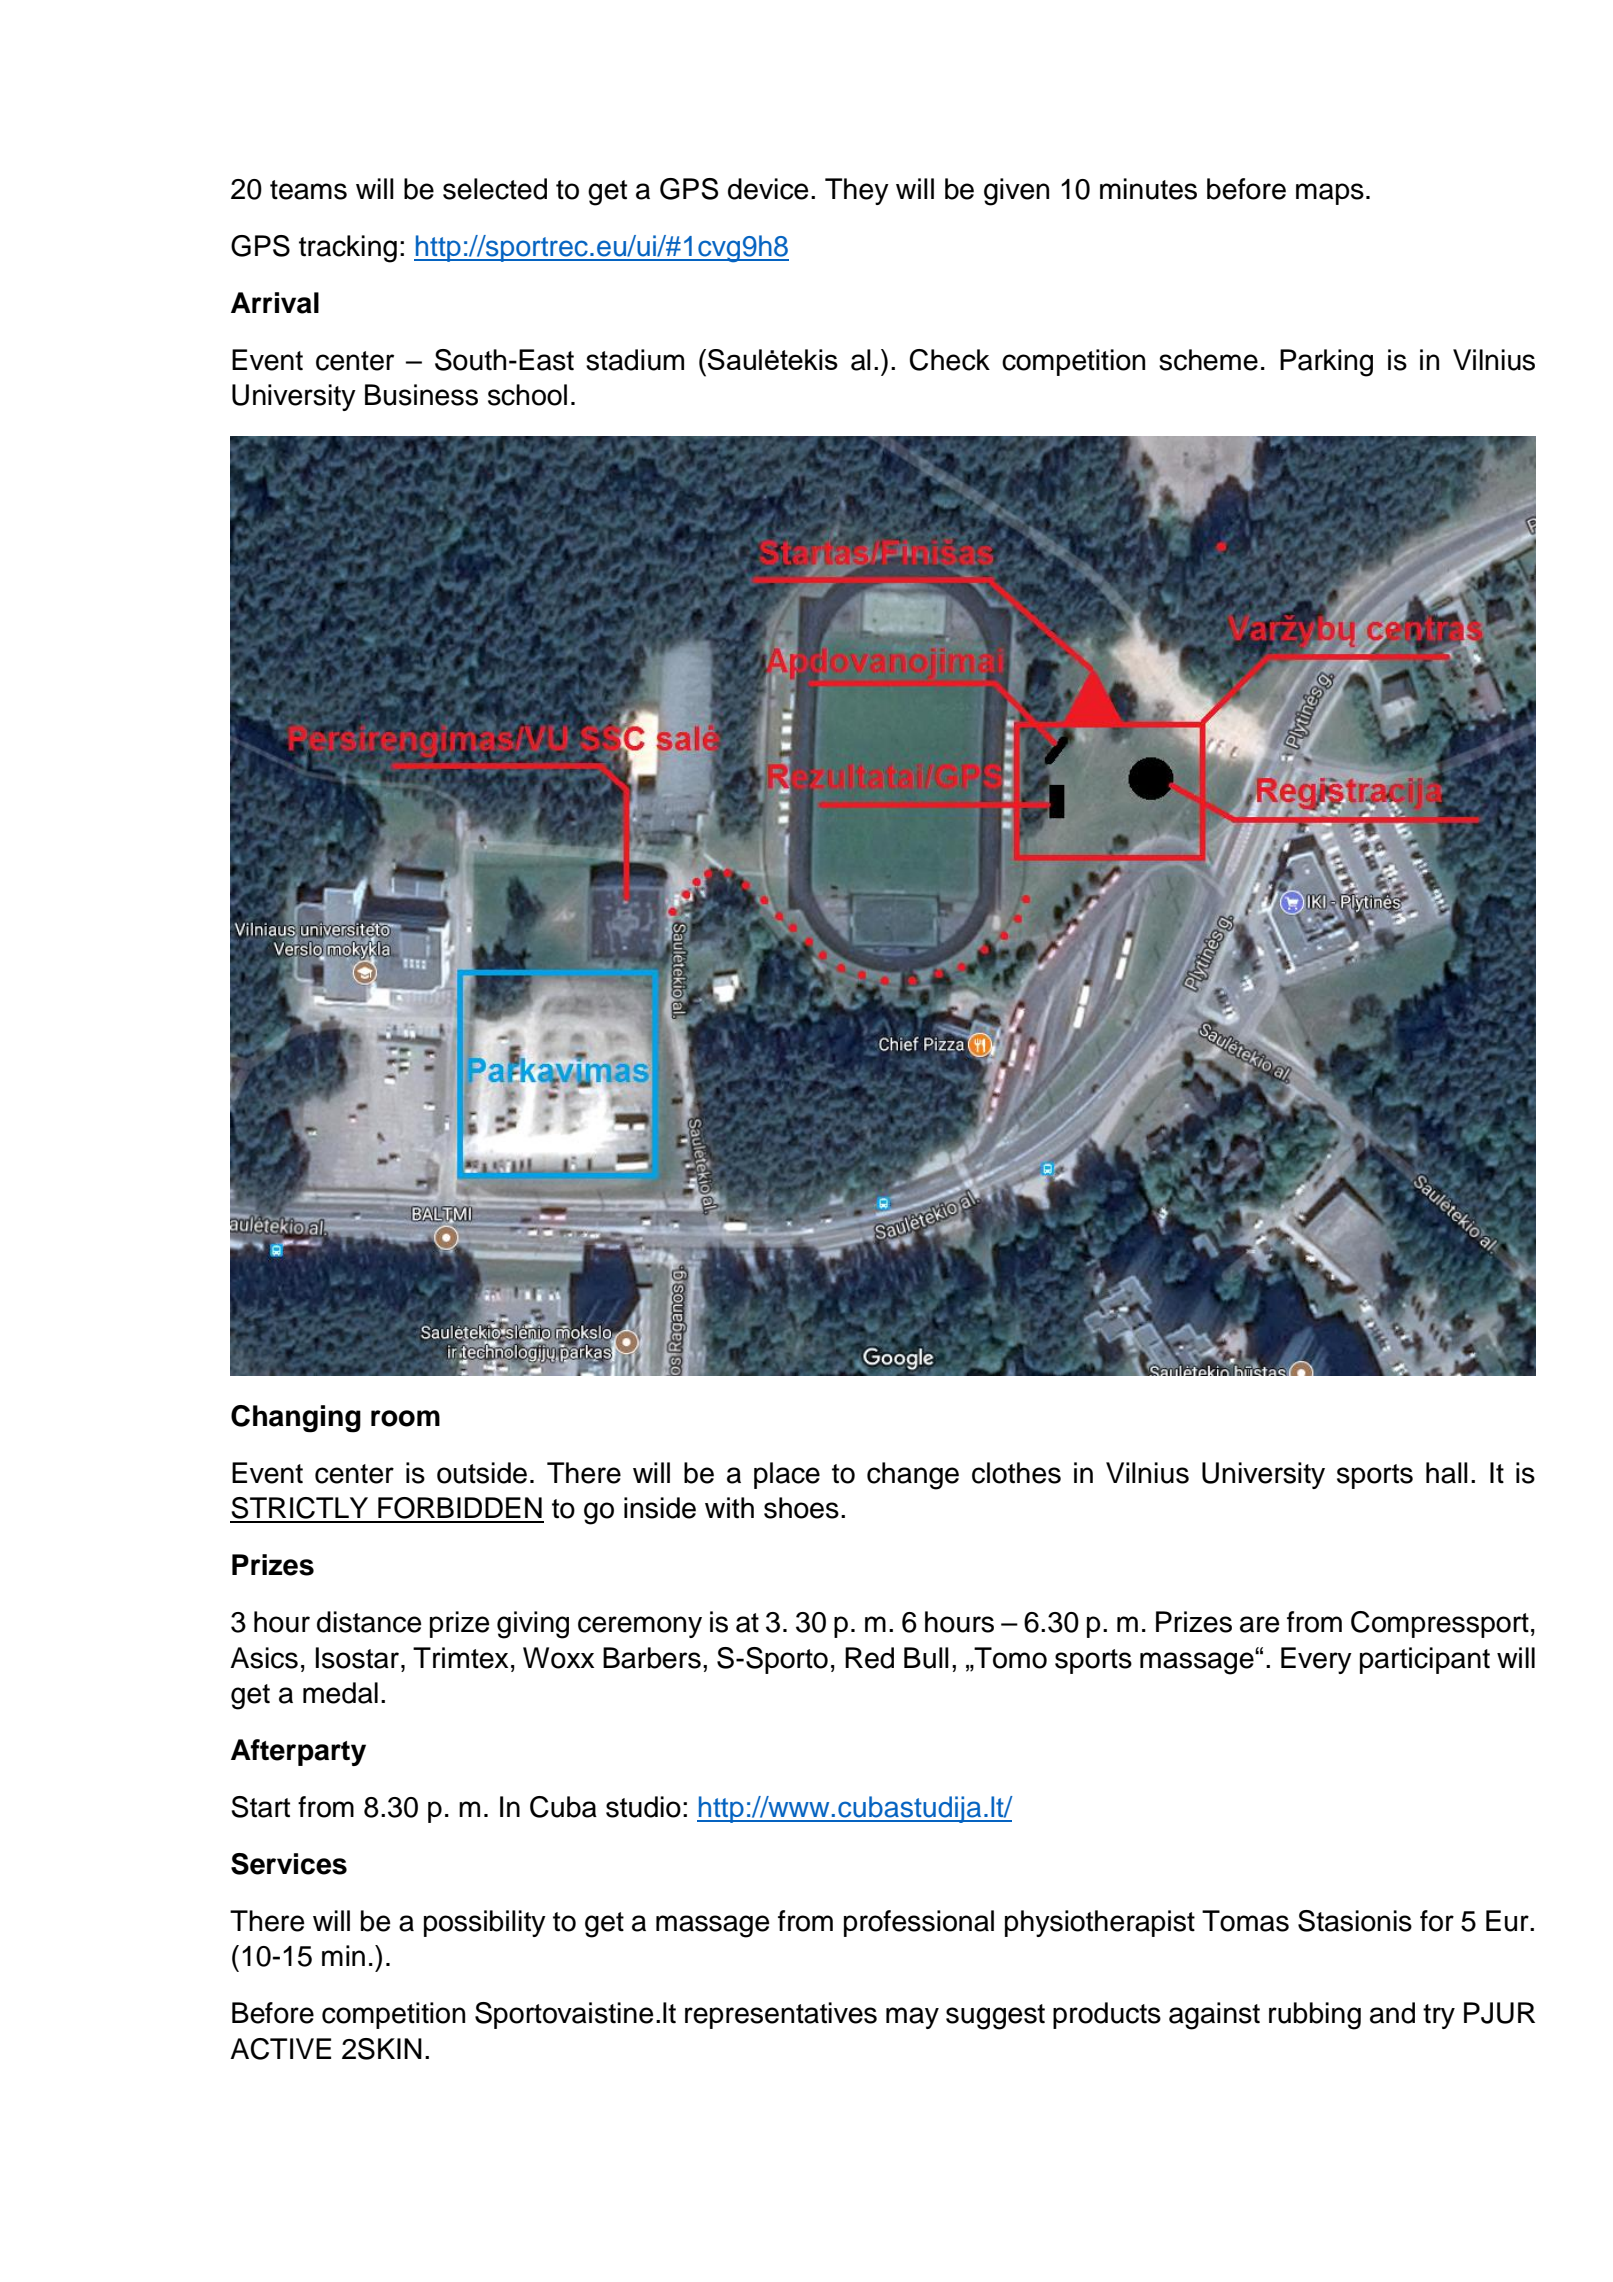 The width and height of the page is (1613, 2282). What do you see at coordinates (421, 395) in the page?
I see `Business` at bounding box center [421, 395].
